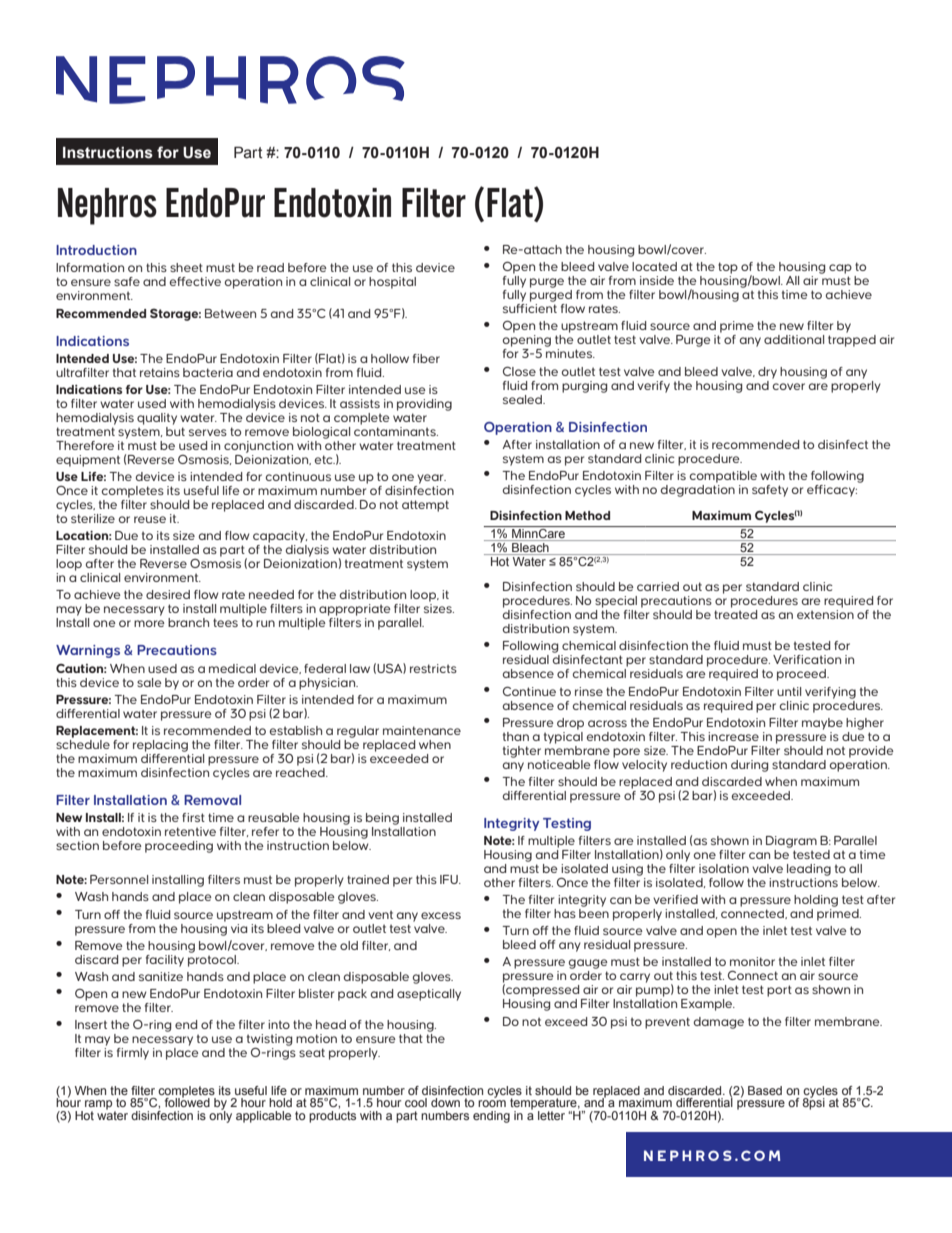 The width and height of the screenshot is (952, 1233). Describe the element at coordinates (433, 668) in the screenshot. I see `restricts` at that location.
